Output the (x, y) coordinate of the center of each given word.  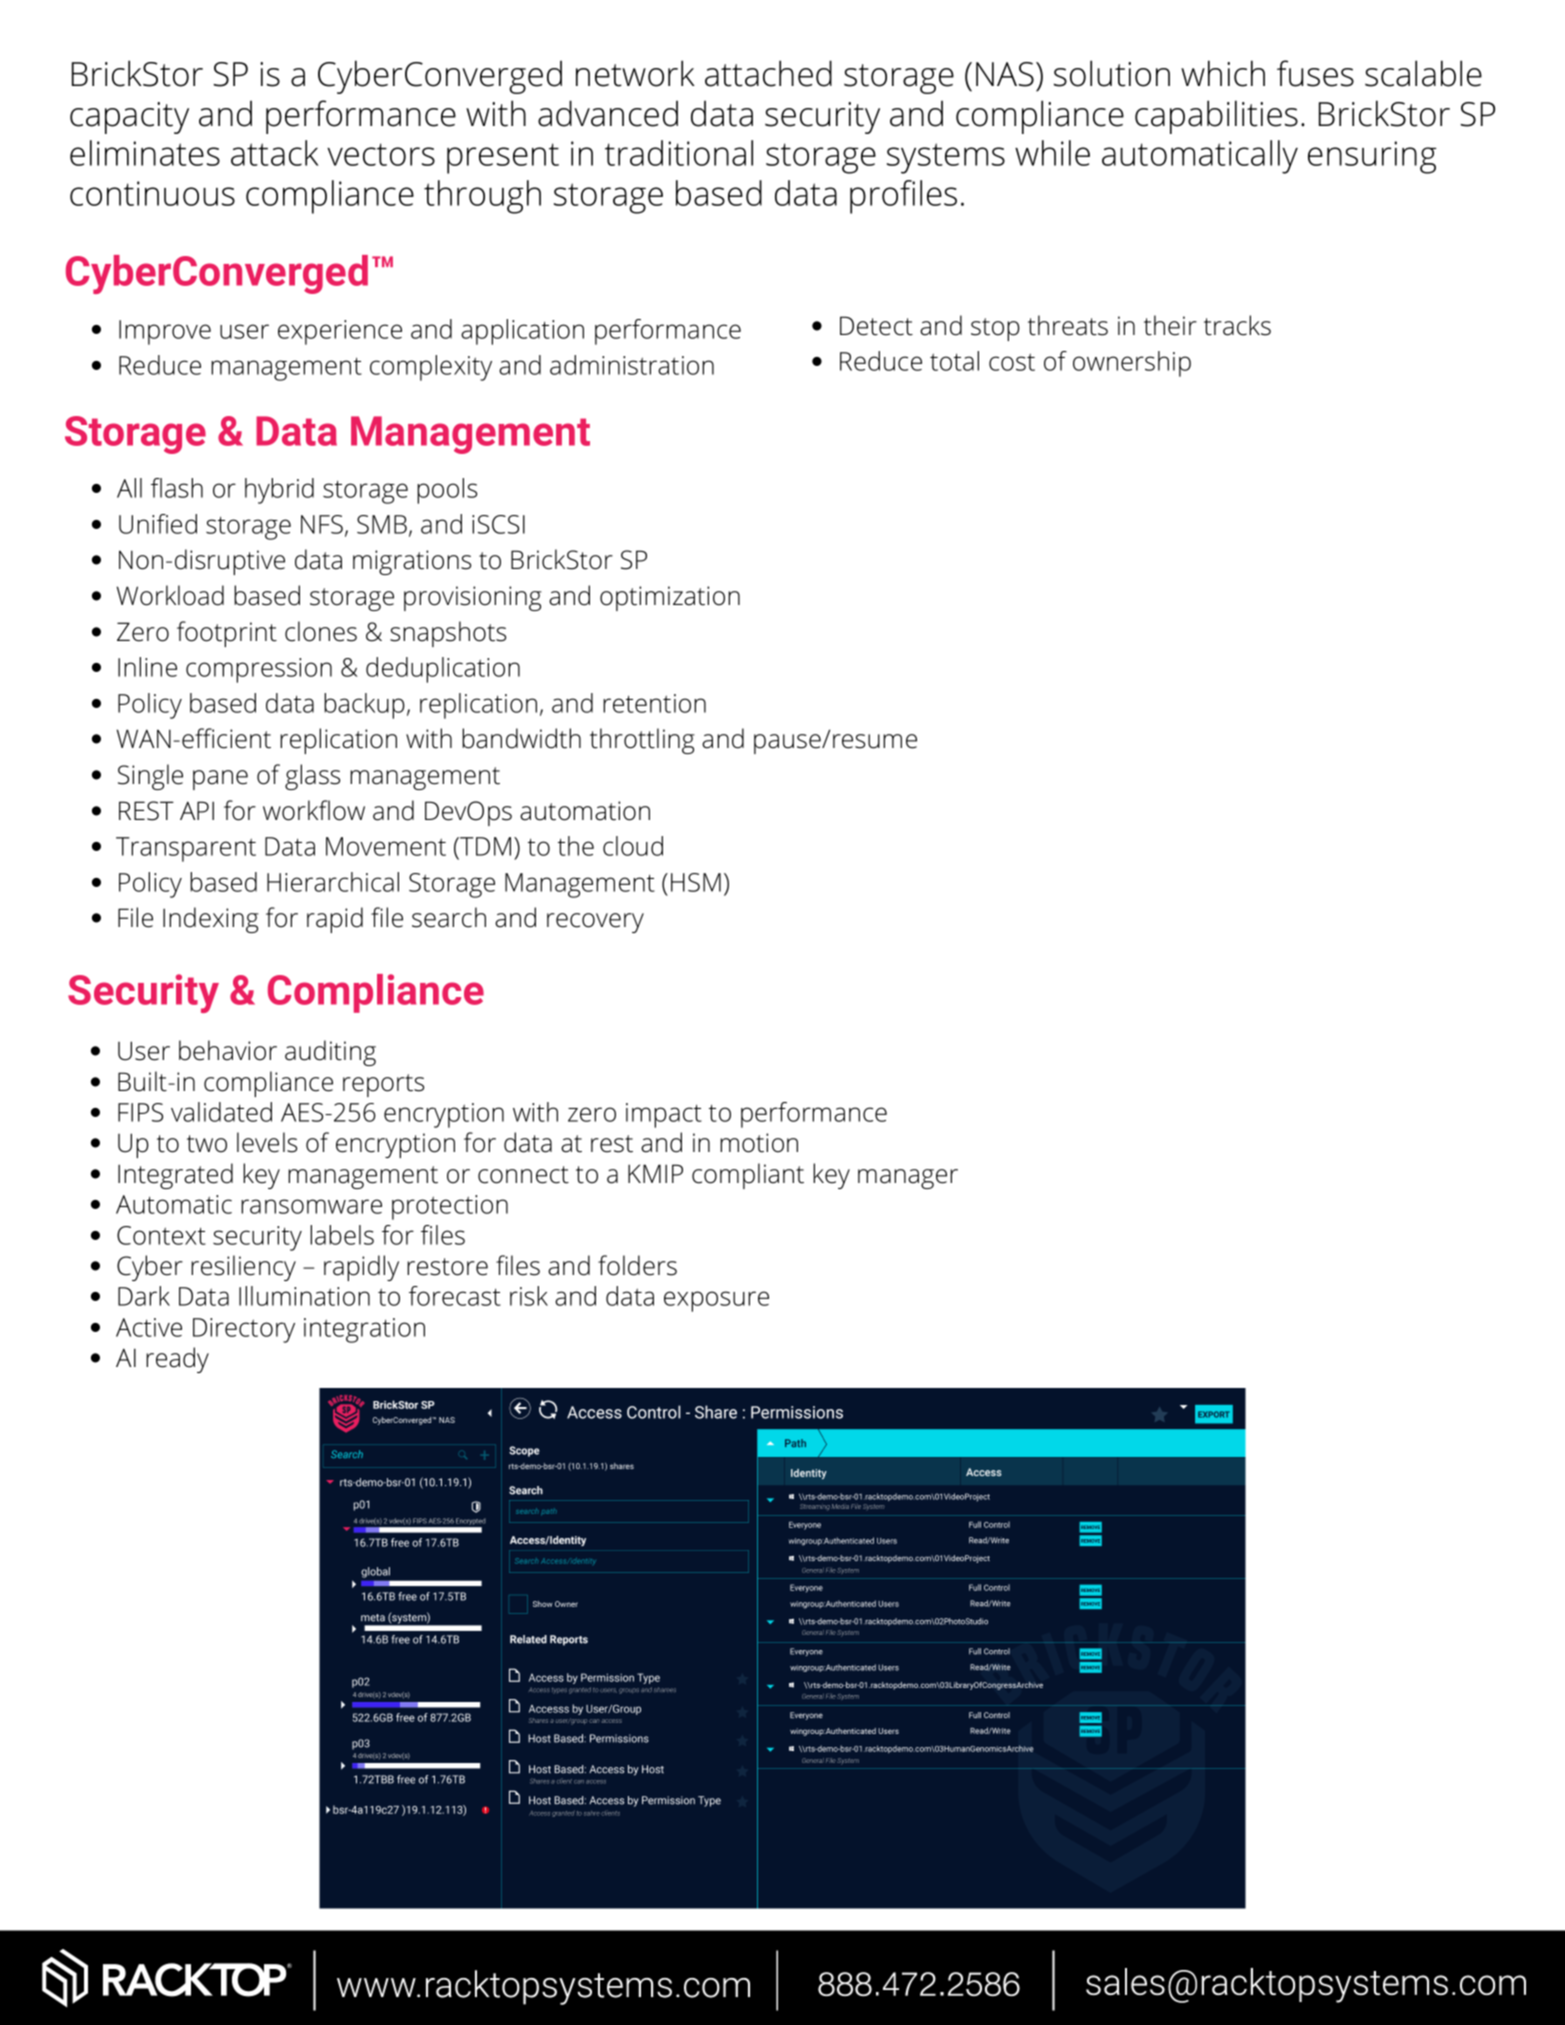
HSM (696, 882)
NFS (322, 524)
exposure (716, 1301)
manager (908, 1179)
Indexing (211, 920)
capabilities (1216, 117)
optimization (670, 598)
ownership (1132, 364)
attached (768, 73)
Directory (244, 1330)
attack (275, 153)
